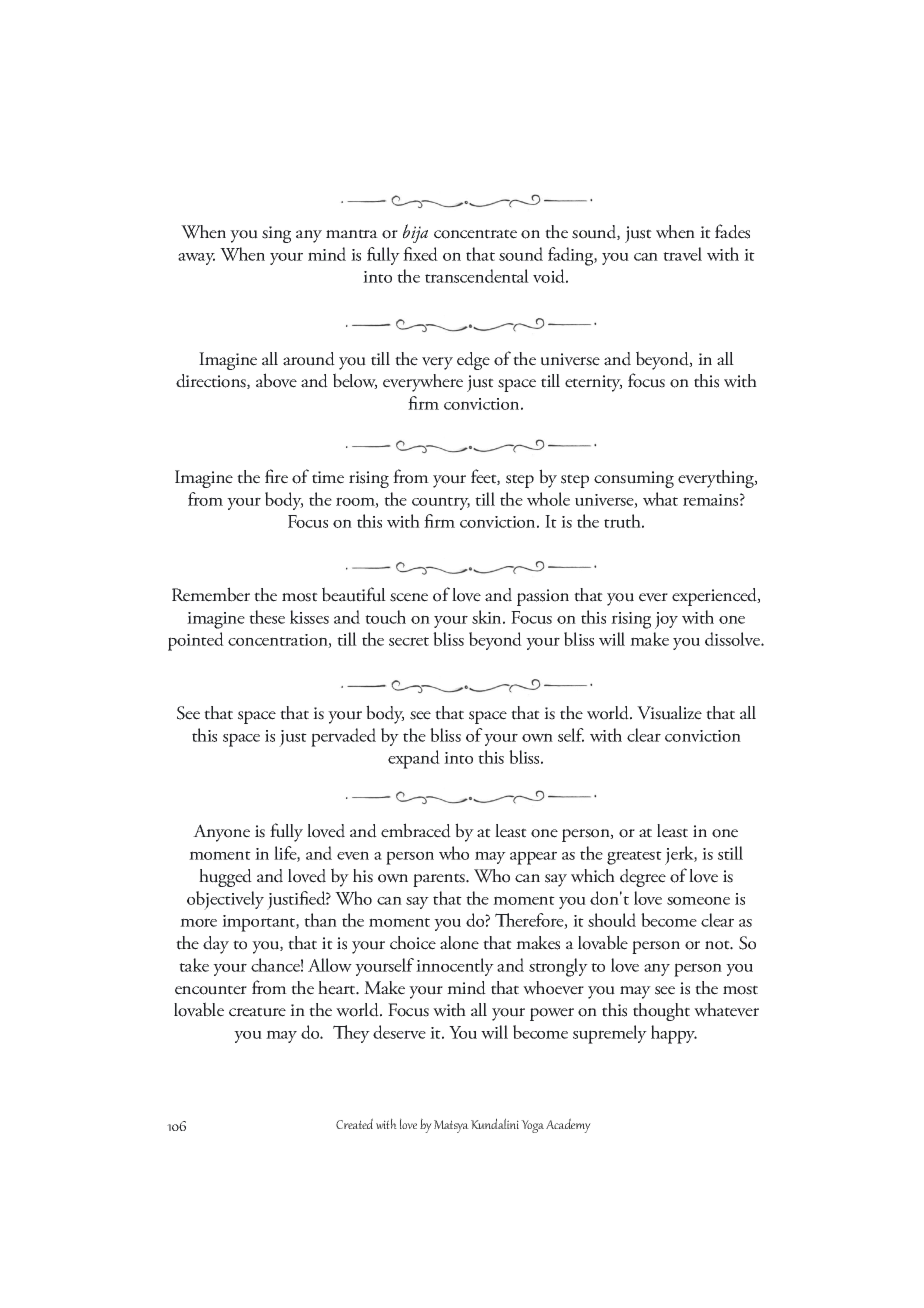 The height and width of the screenshot is (1308, 924). Describe the element at coordinates (409, 641) in the screenshot. I see `secret` at that location.
